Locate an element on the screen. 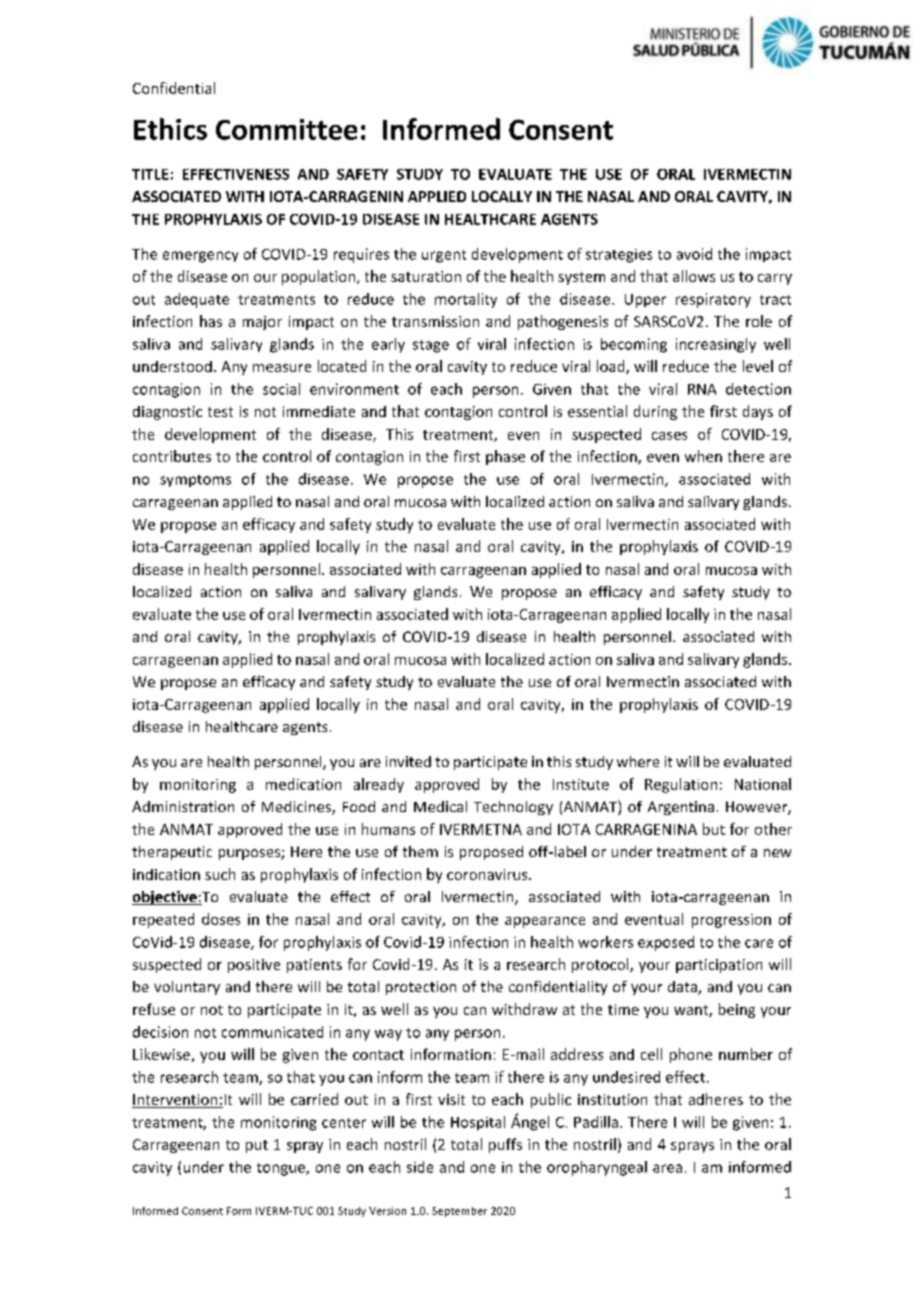  Regulation is located at coordinates (681, 785).
